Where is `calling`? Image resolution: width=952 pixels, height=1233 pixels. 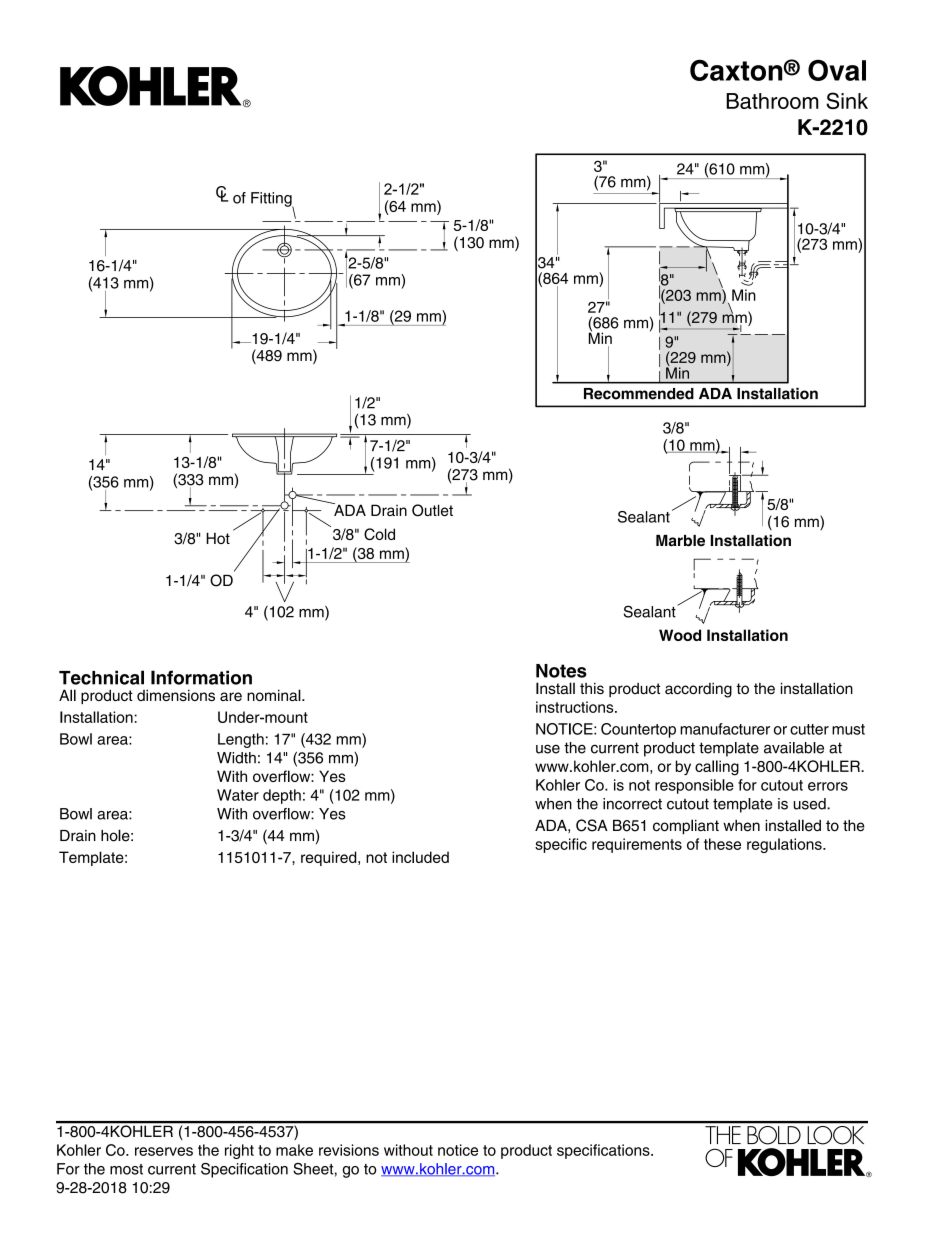 calling is located at coordinates (717, 768).
